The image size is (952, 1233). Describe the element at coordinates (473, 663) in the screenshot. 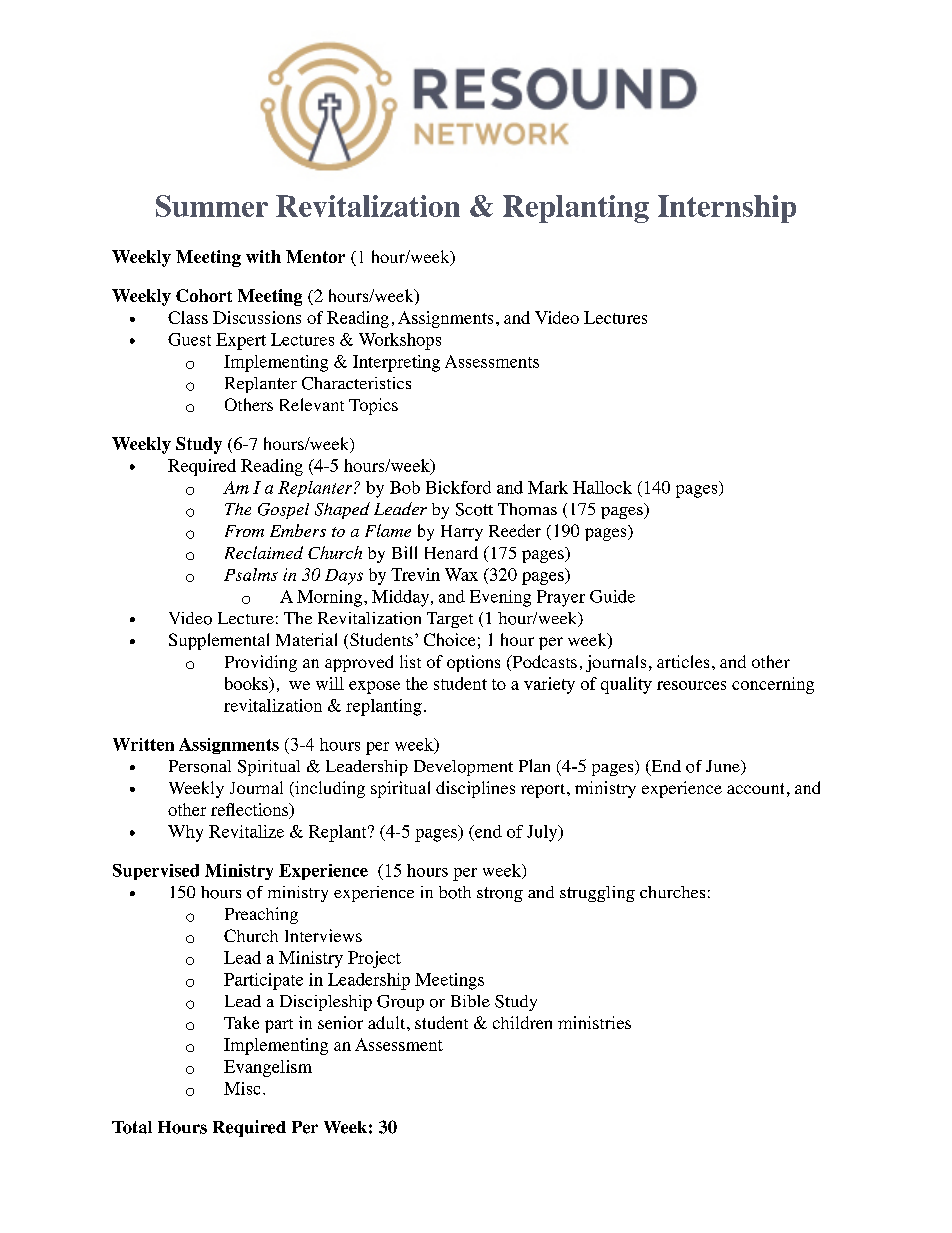

I see `options` at that location.
